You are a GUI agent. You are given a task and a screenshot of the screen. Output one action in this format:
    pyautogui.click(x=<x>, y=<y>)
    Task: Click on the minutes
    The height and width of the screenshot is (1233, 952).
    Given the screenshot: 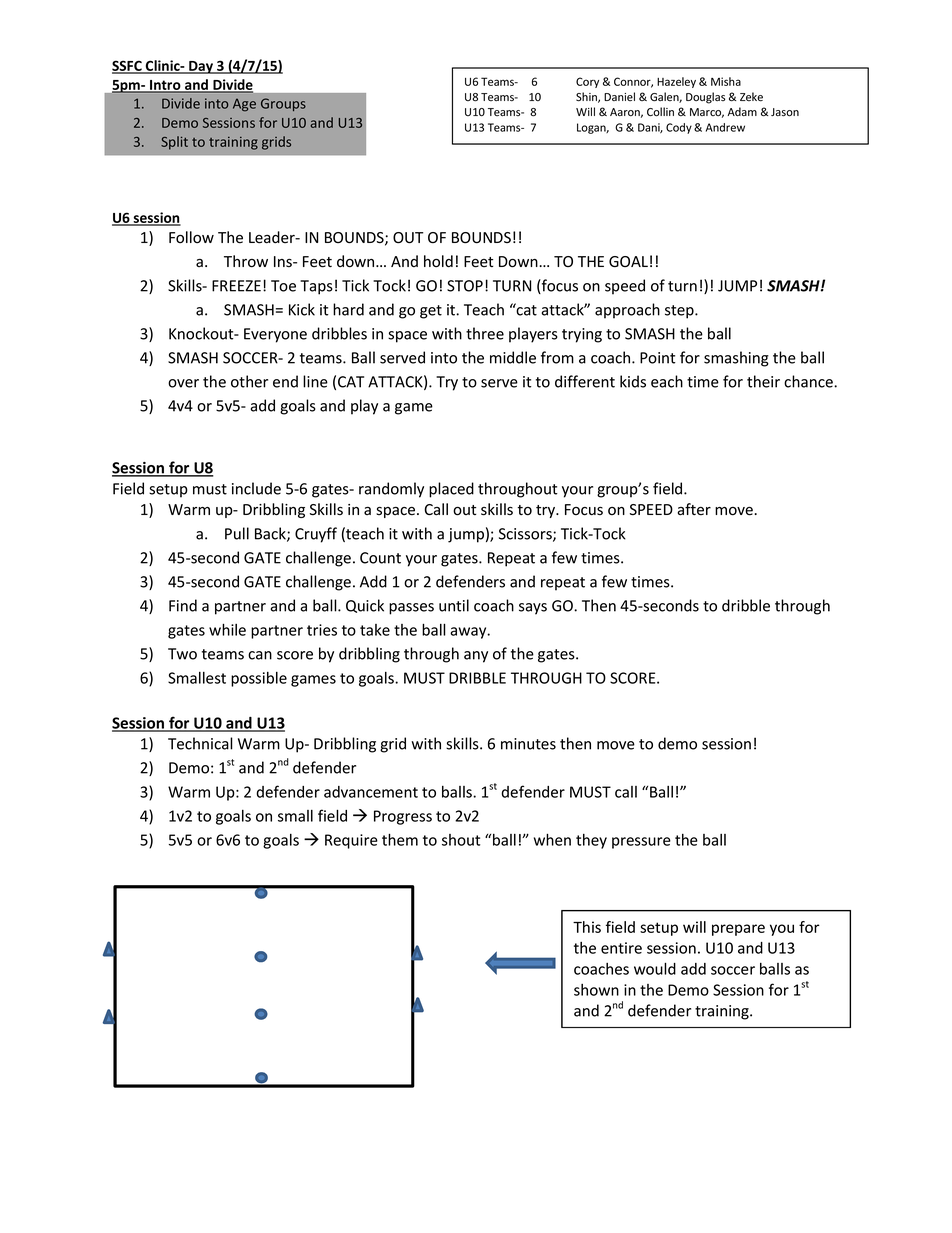 What is the action you would take?
    pyautogui.click(x=528, y=744)
